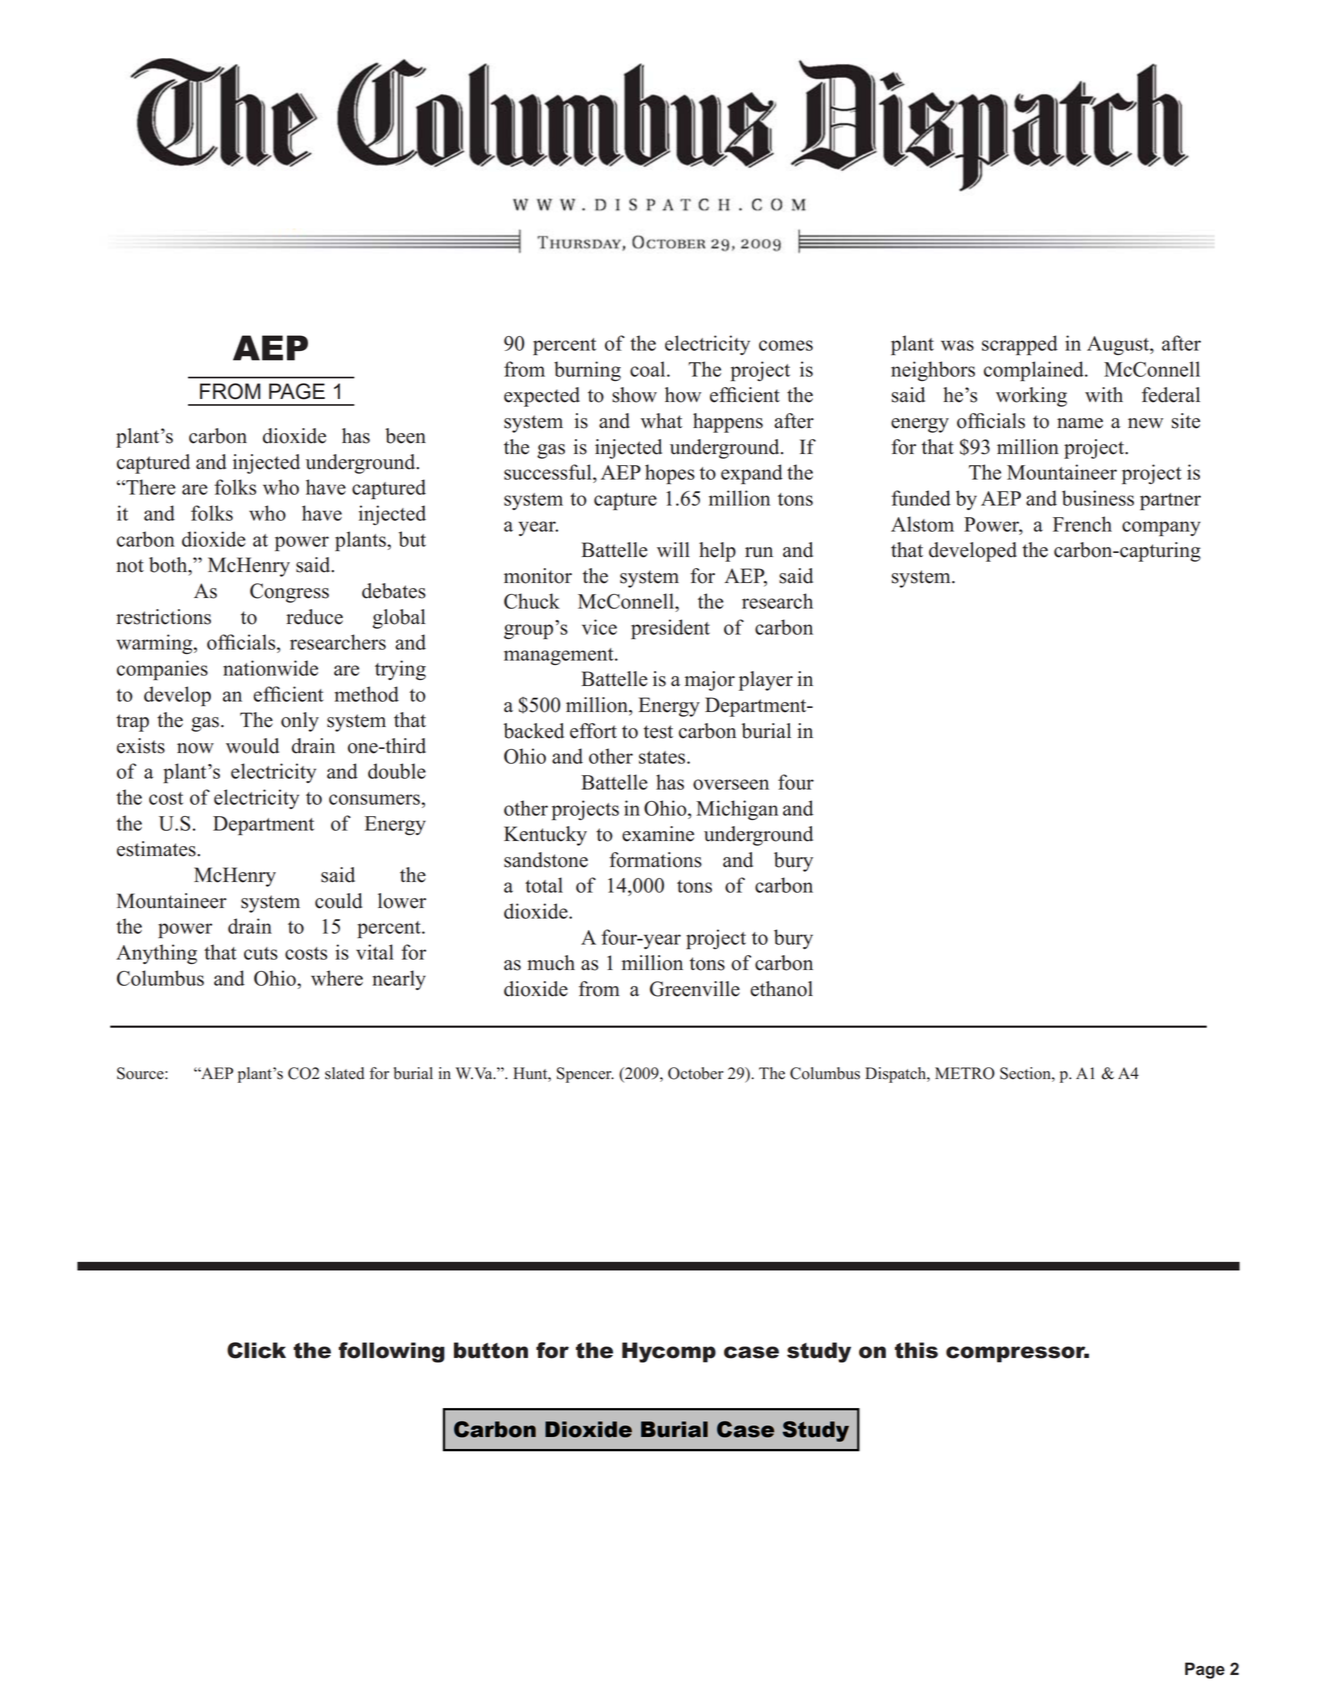 The width and height of the screenshot is (1317, 1704). I want to click on Michigan, so click(737, 810).
